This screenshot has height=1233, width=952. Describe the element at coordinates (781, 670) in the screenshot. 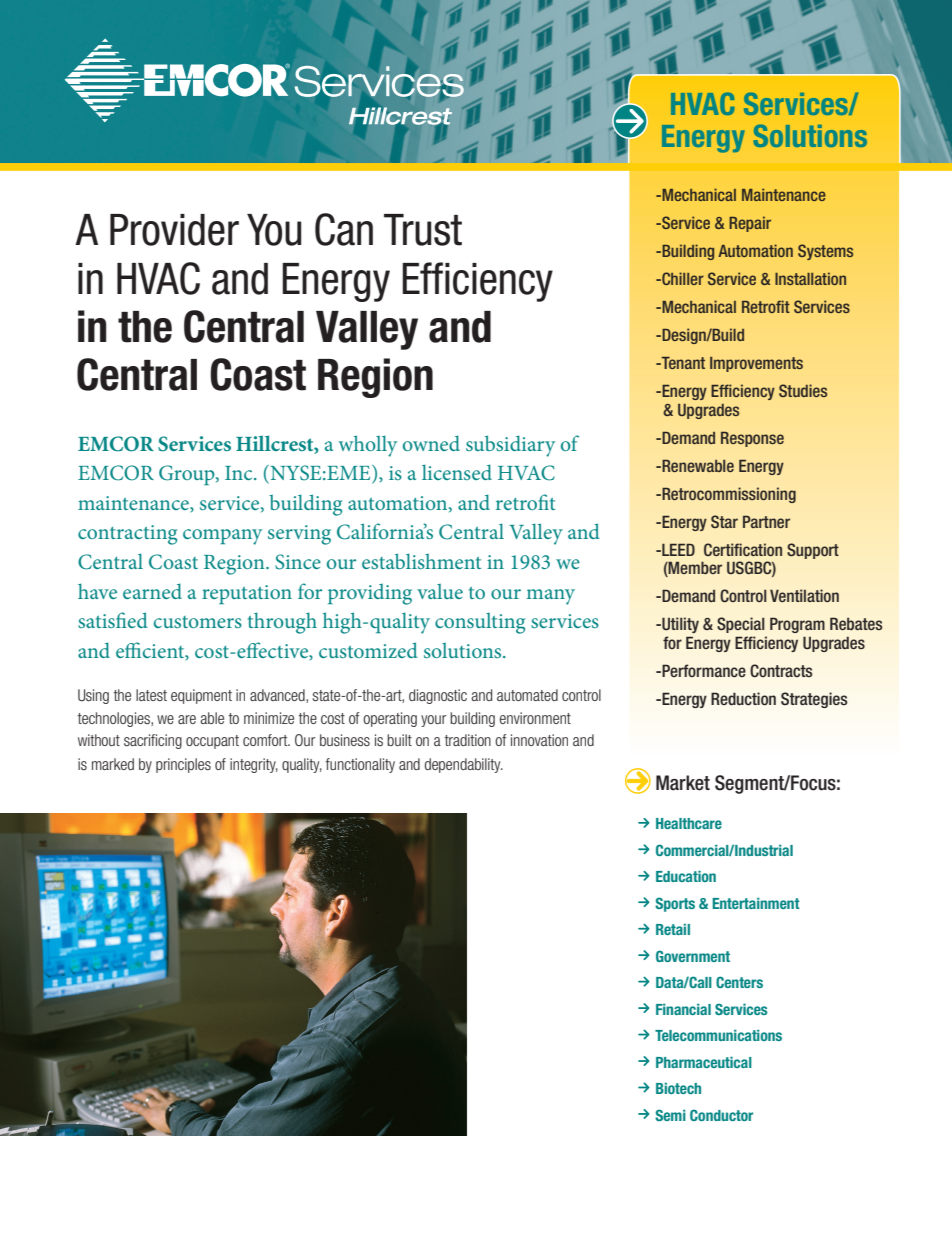

I see `Contracts` at that location.
